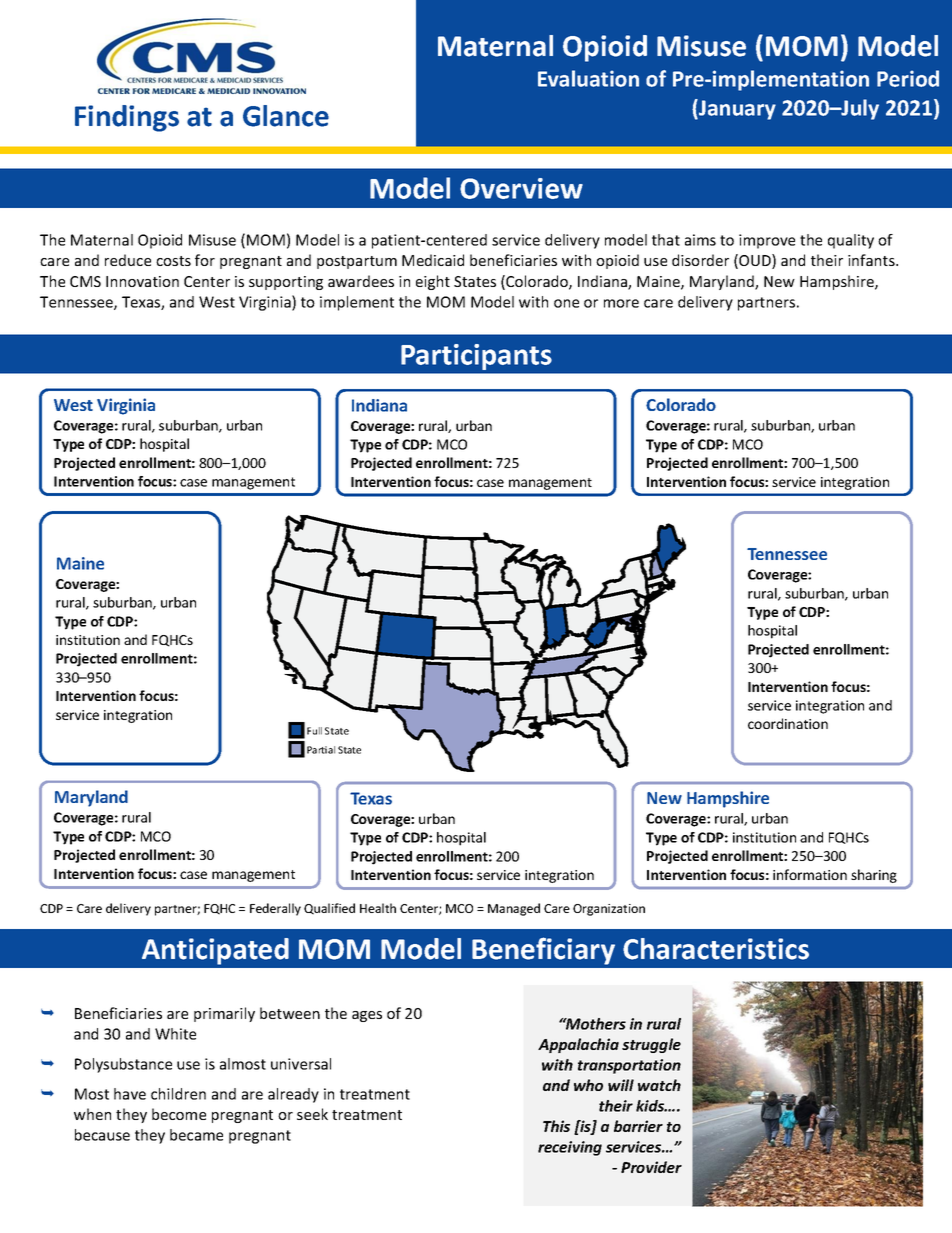 The image size is (952, 1233). What do you see at coordinates (588, 78) in the page?
I see `Evaluation` at bounding box center [588, 78].
